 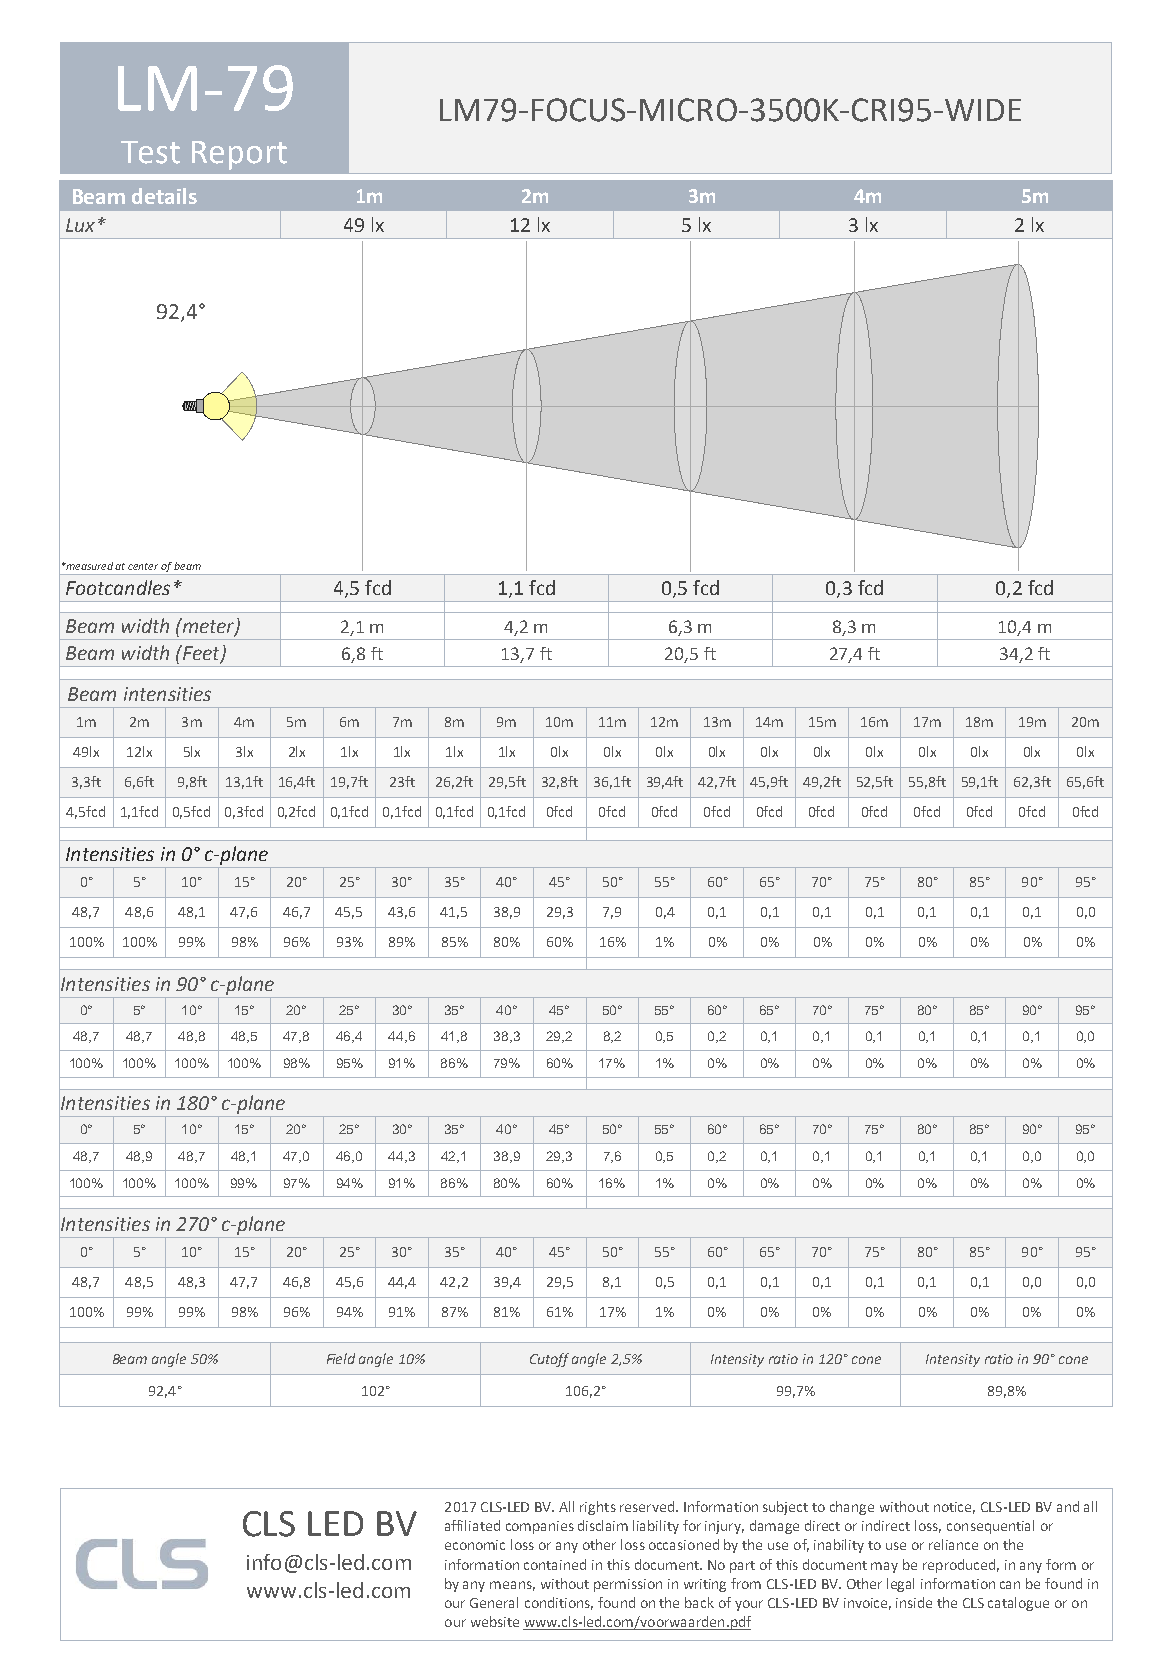 What do you see at coordinates (549, 1360) in the image?
I see `Cutoff` at bounding box center [549, 1360].
